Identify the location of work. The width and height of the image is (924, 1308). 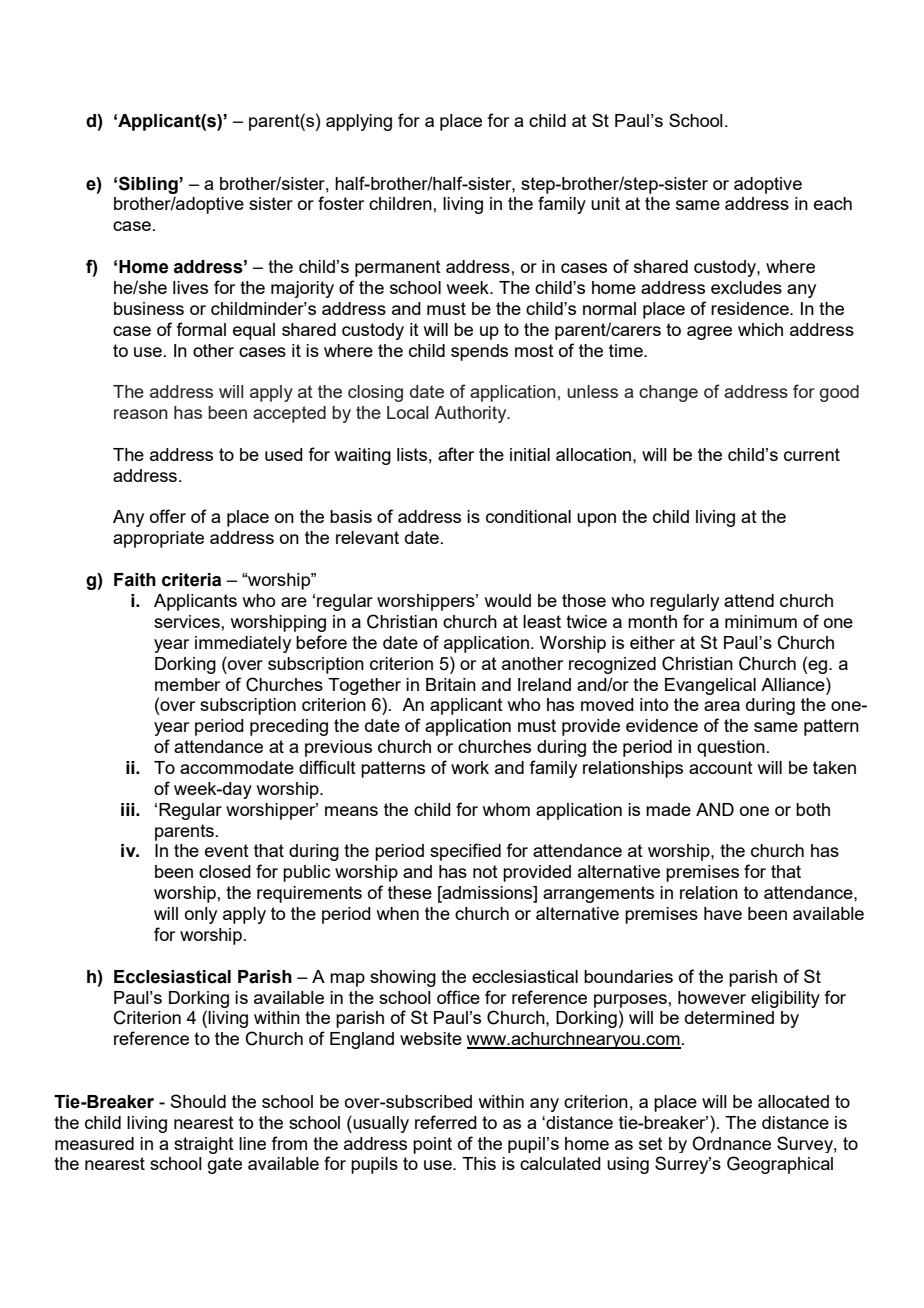
(470, 767).
